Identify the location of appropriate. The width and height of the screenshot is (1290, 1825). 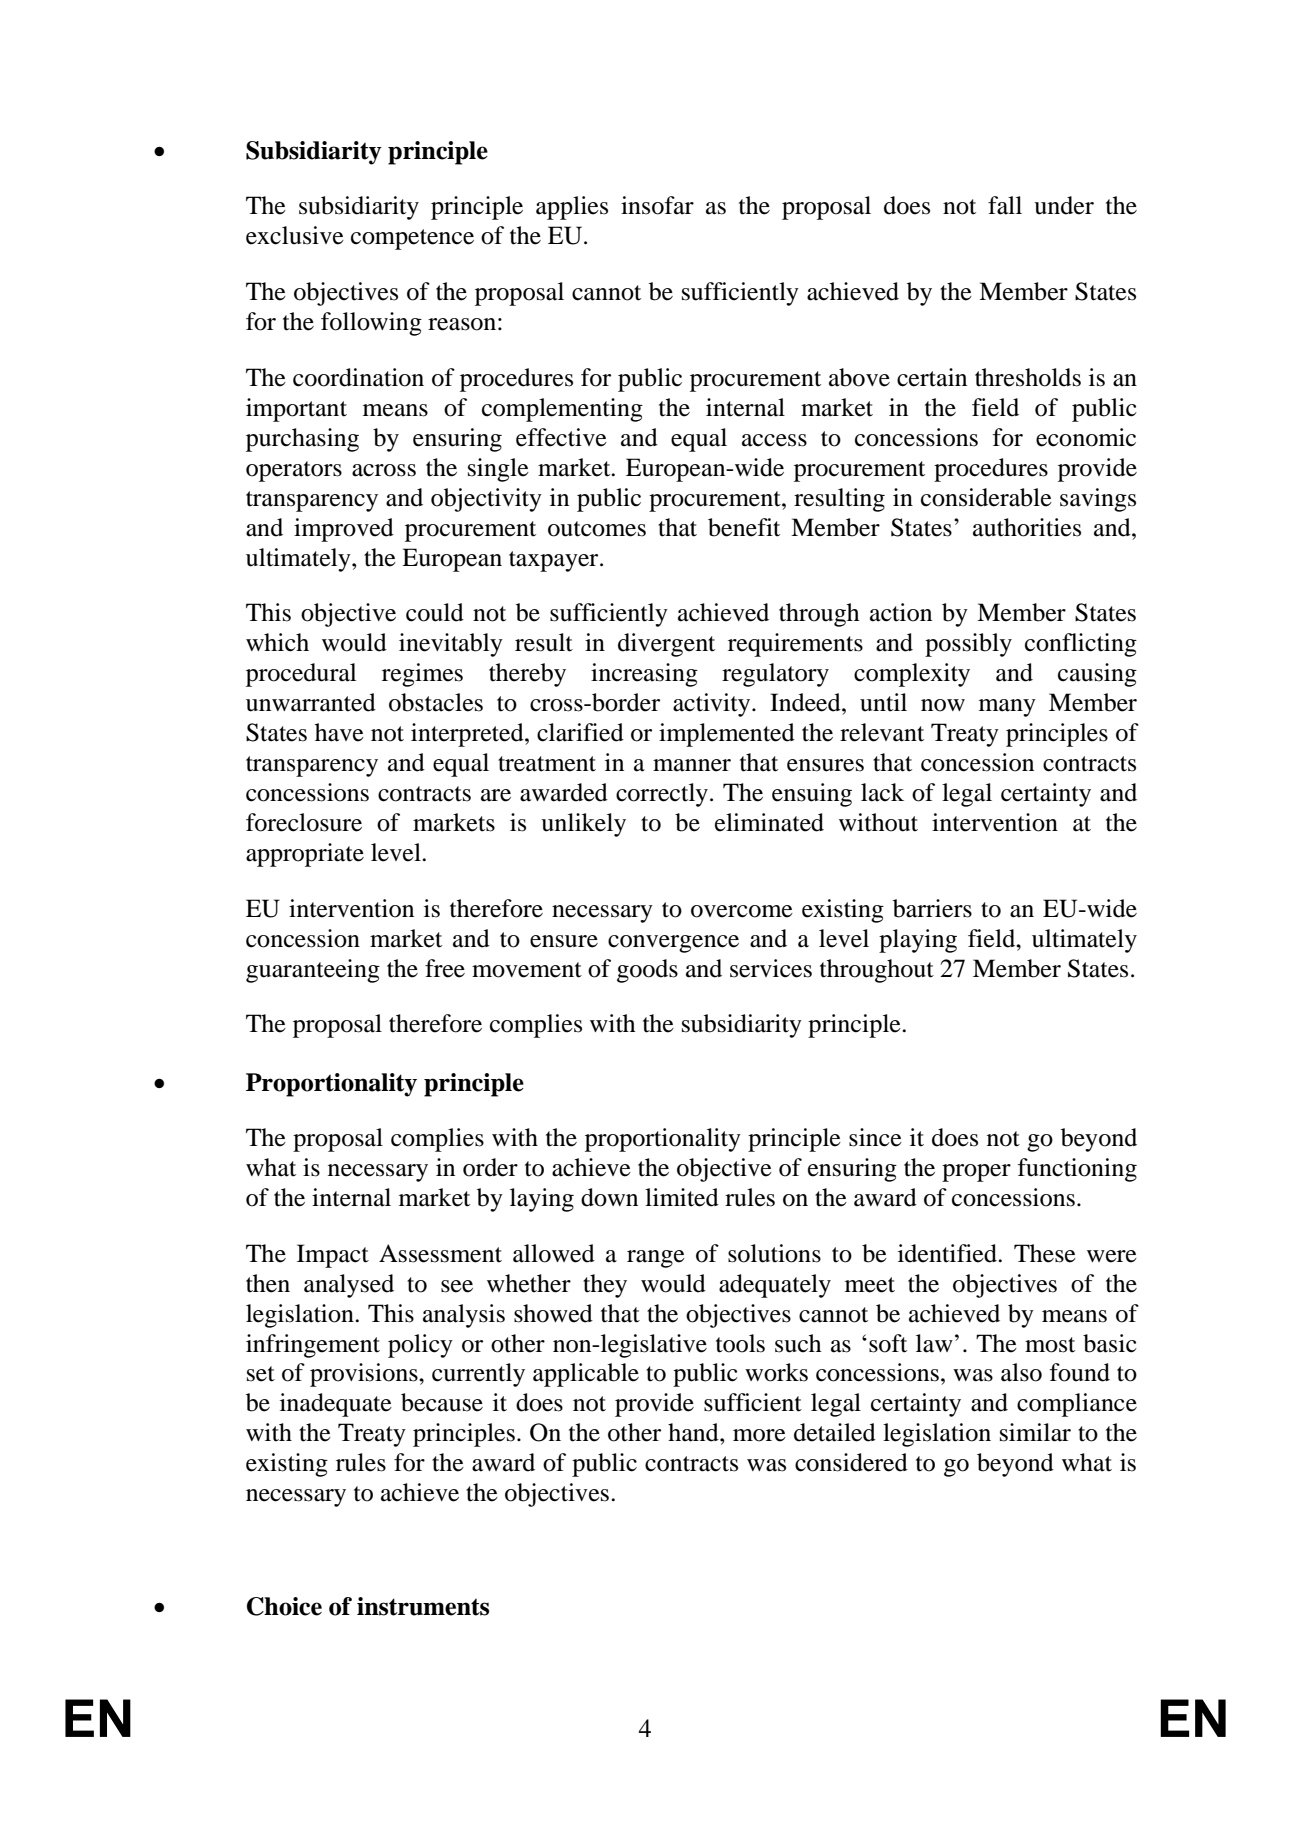
(305, 855).
